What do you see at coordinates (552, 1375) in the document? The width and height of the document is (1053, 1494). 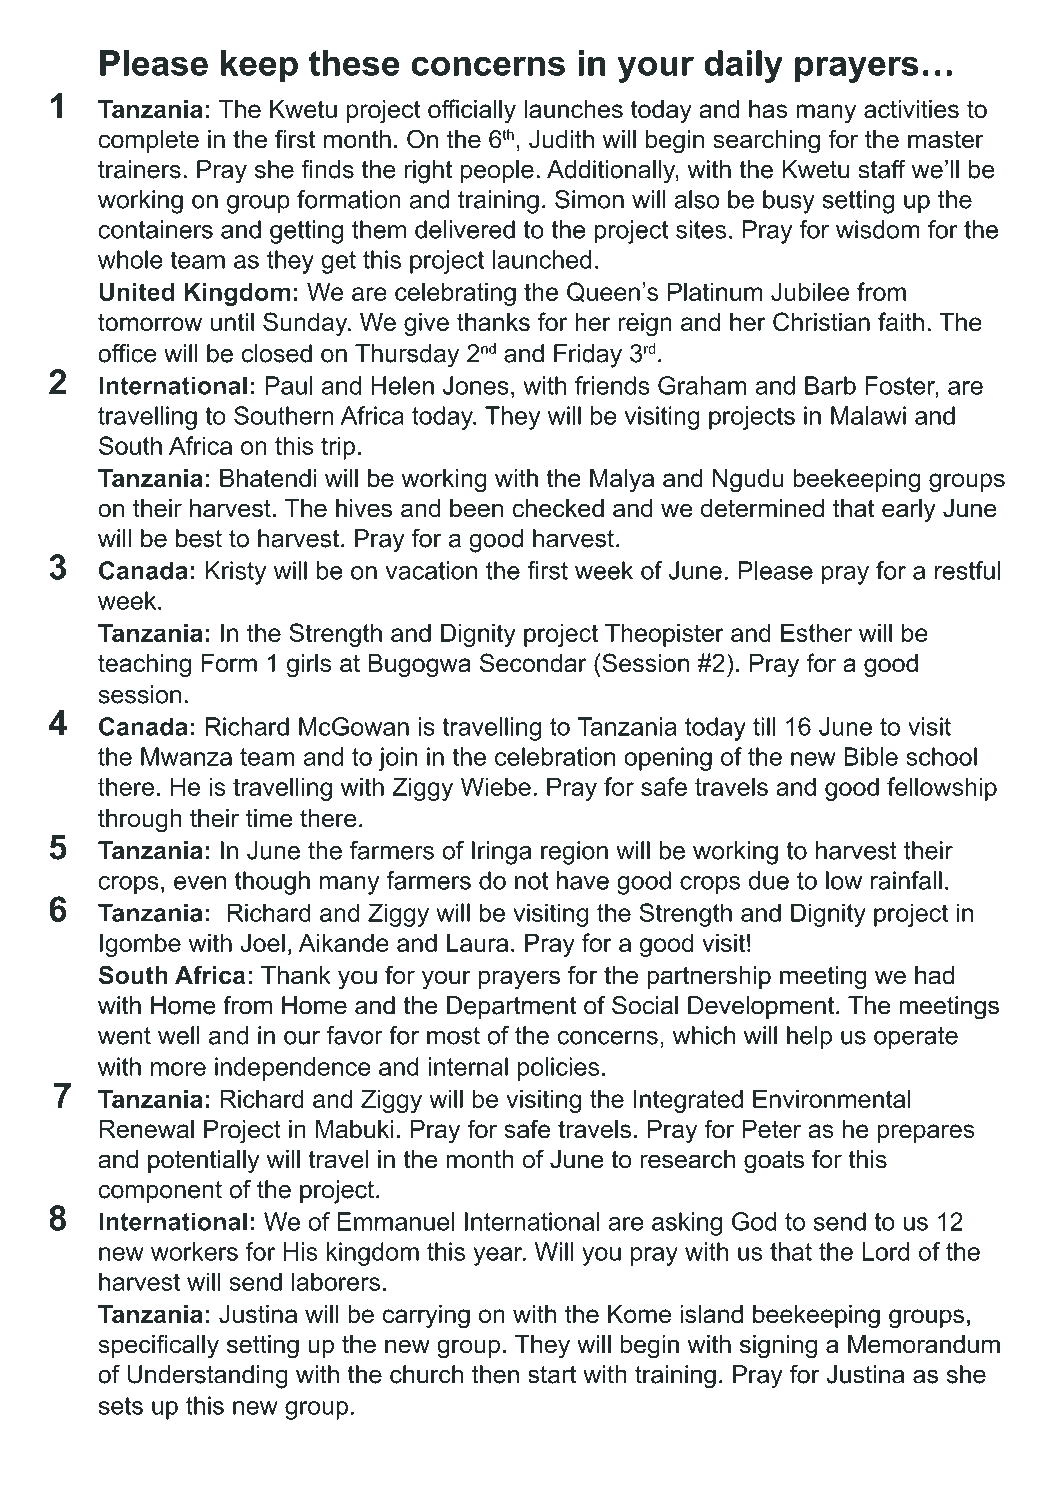 I see `start` at bounding box center [552, 1375].
